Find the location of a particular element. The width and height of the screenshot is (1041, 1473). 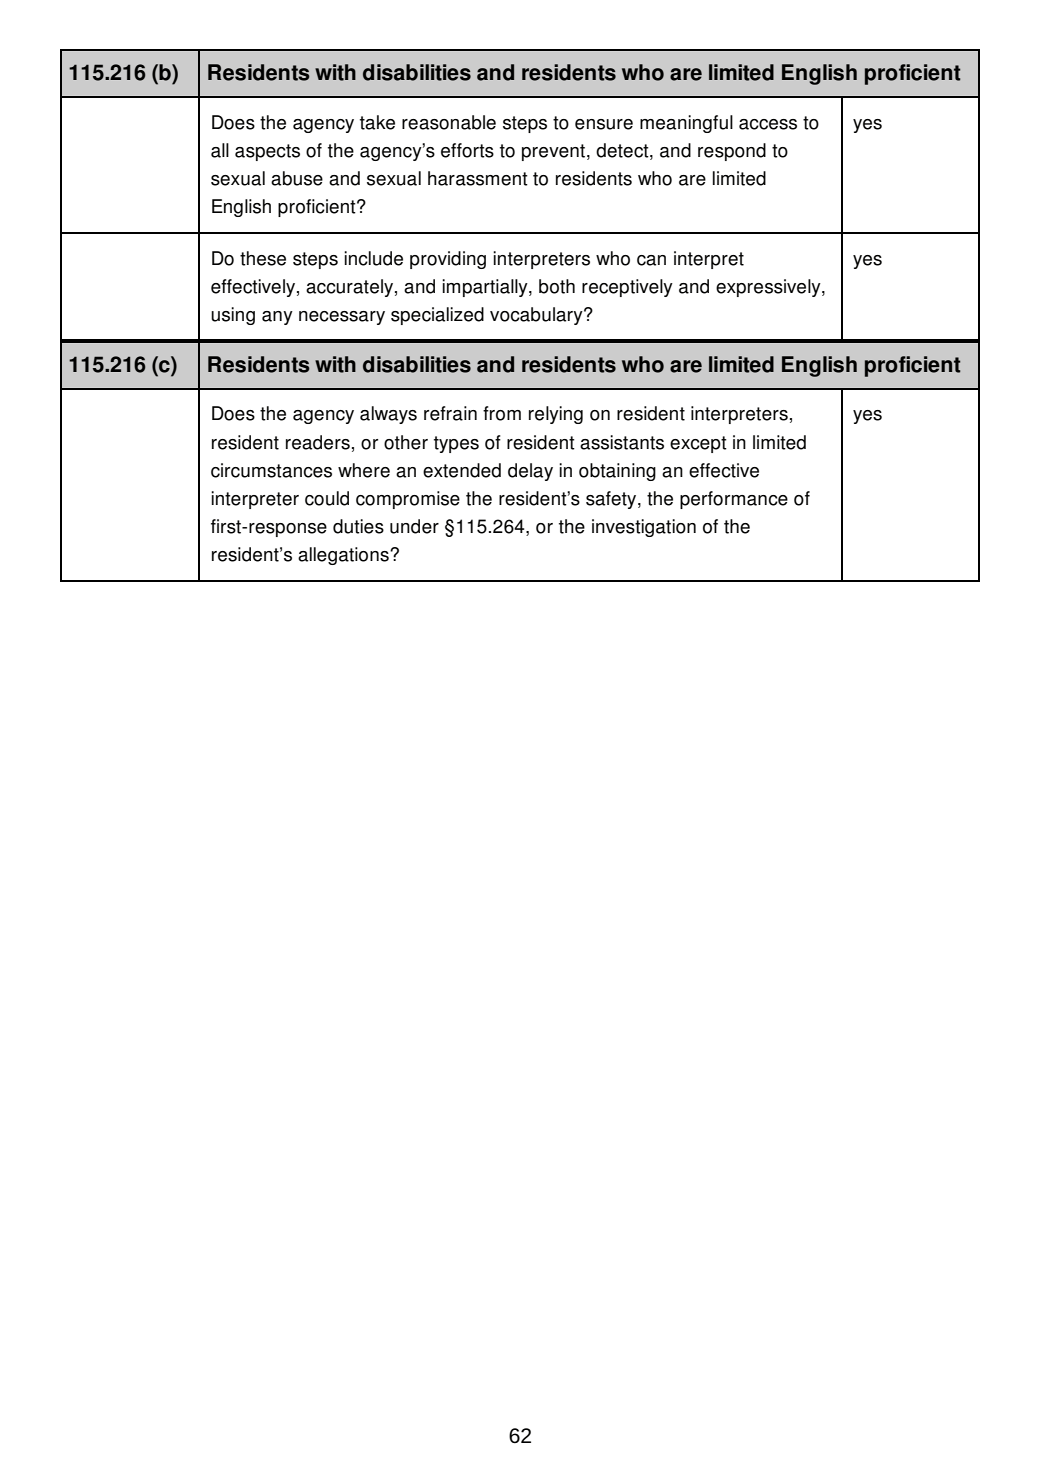

impartially is located at coordinates (486, 288).
